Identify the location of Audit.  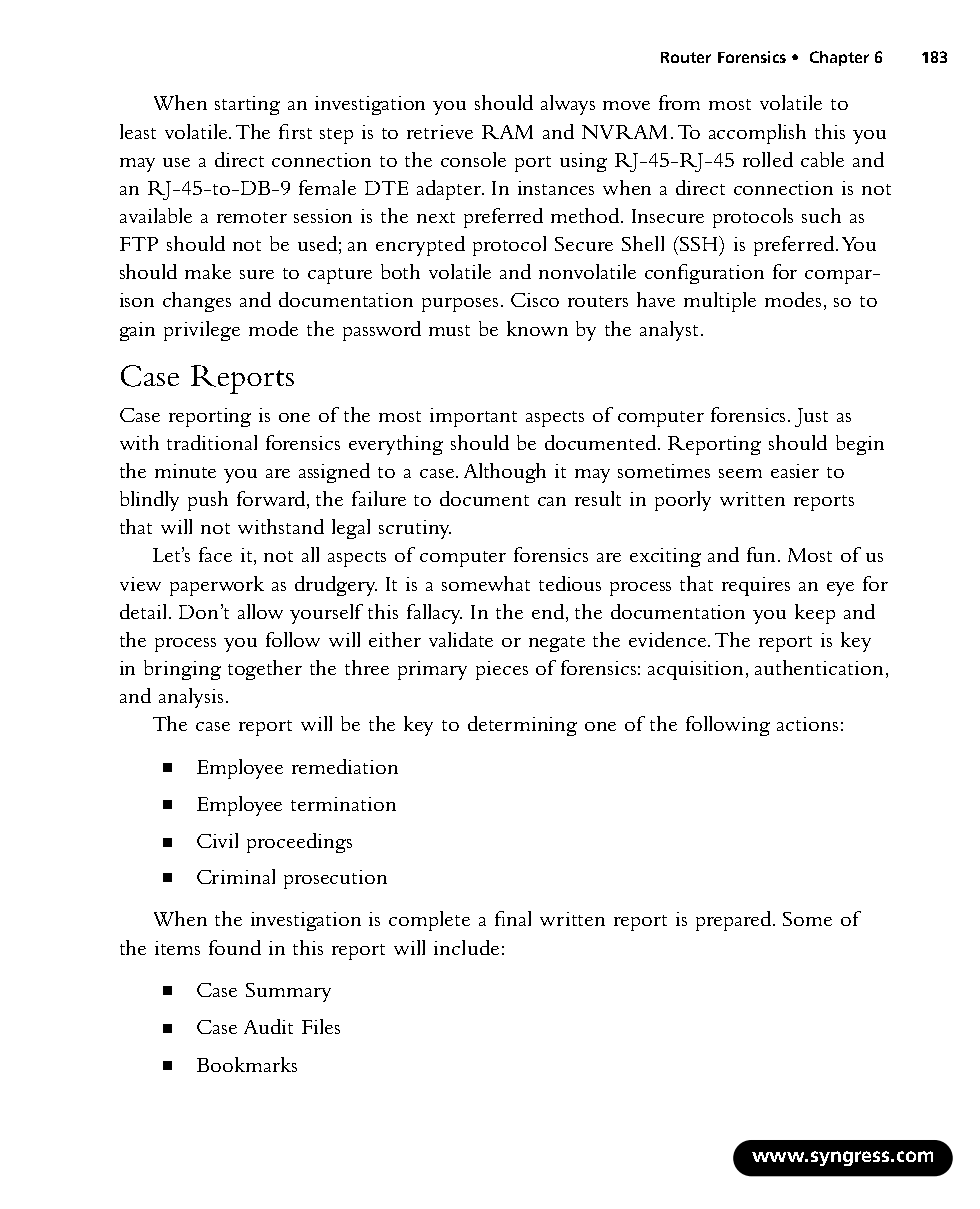
(268, 1026).
